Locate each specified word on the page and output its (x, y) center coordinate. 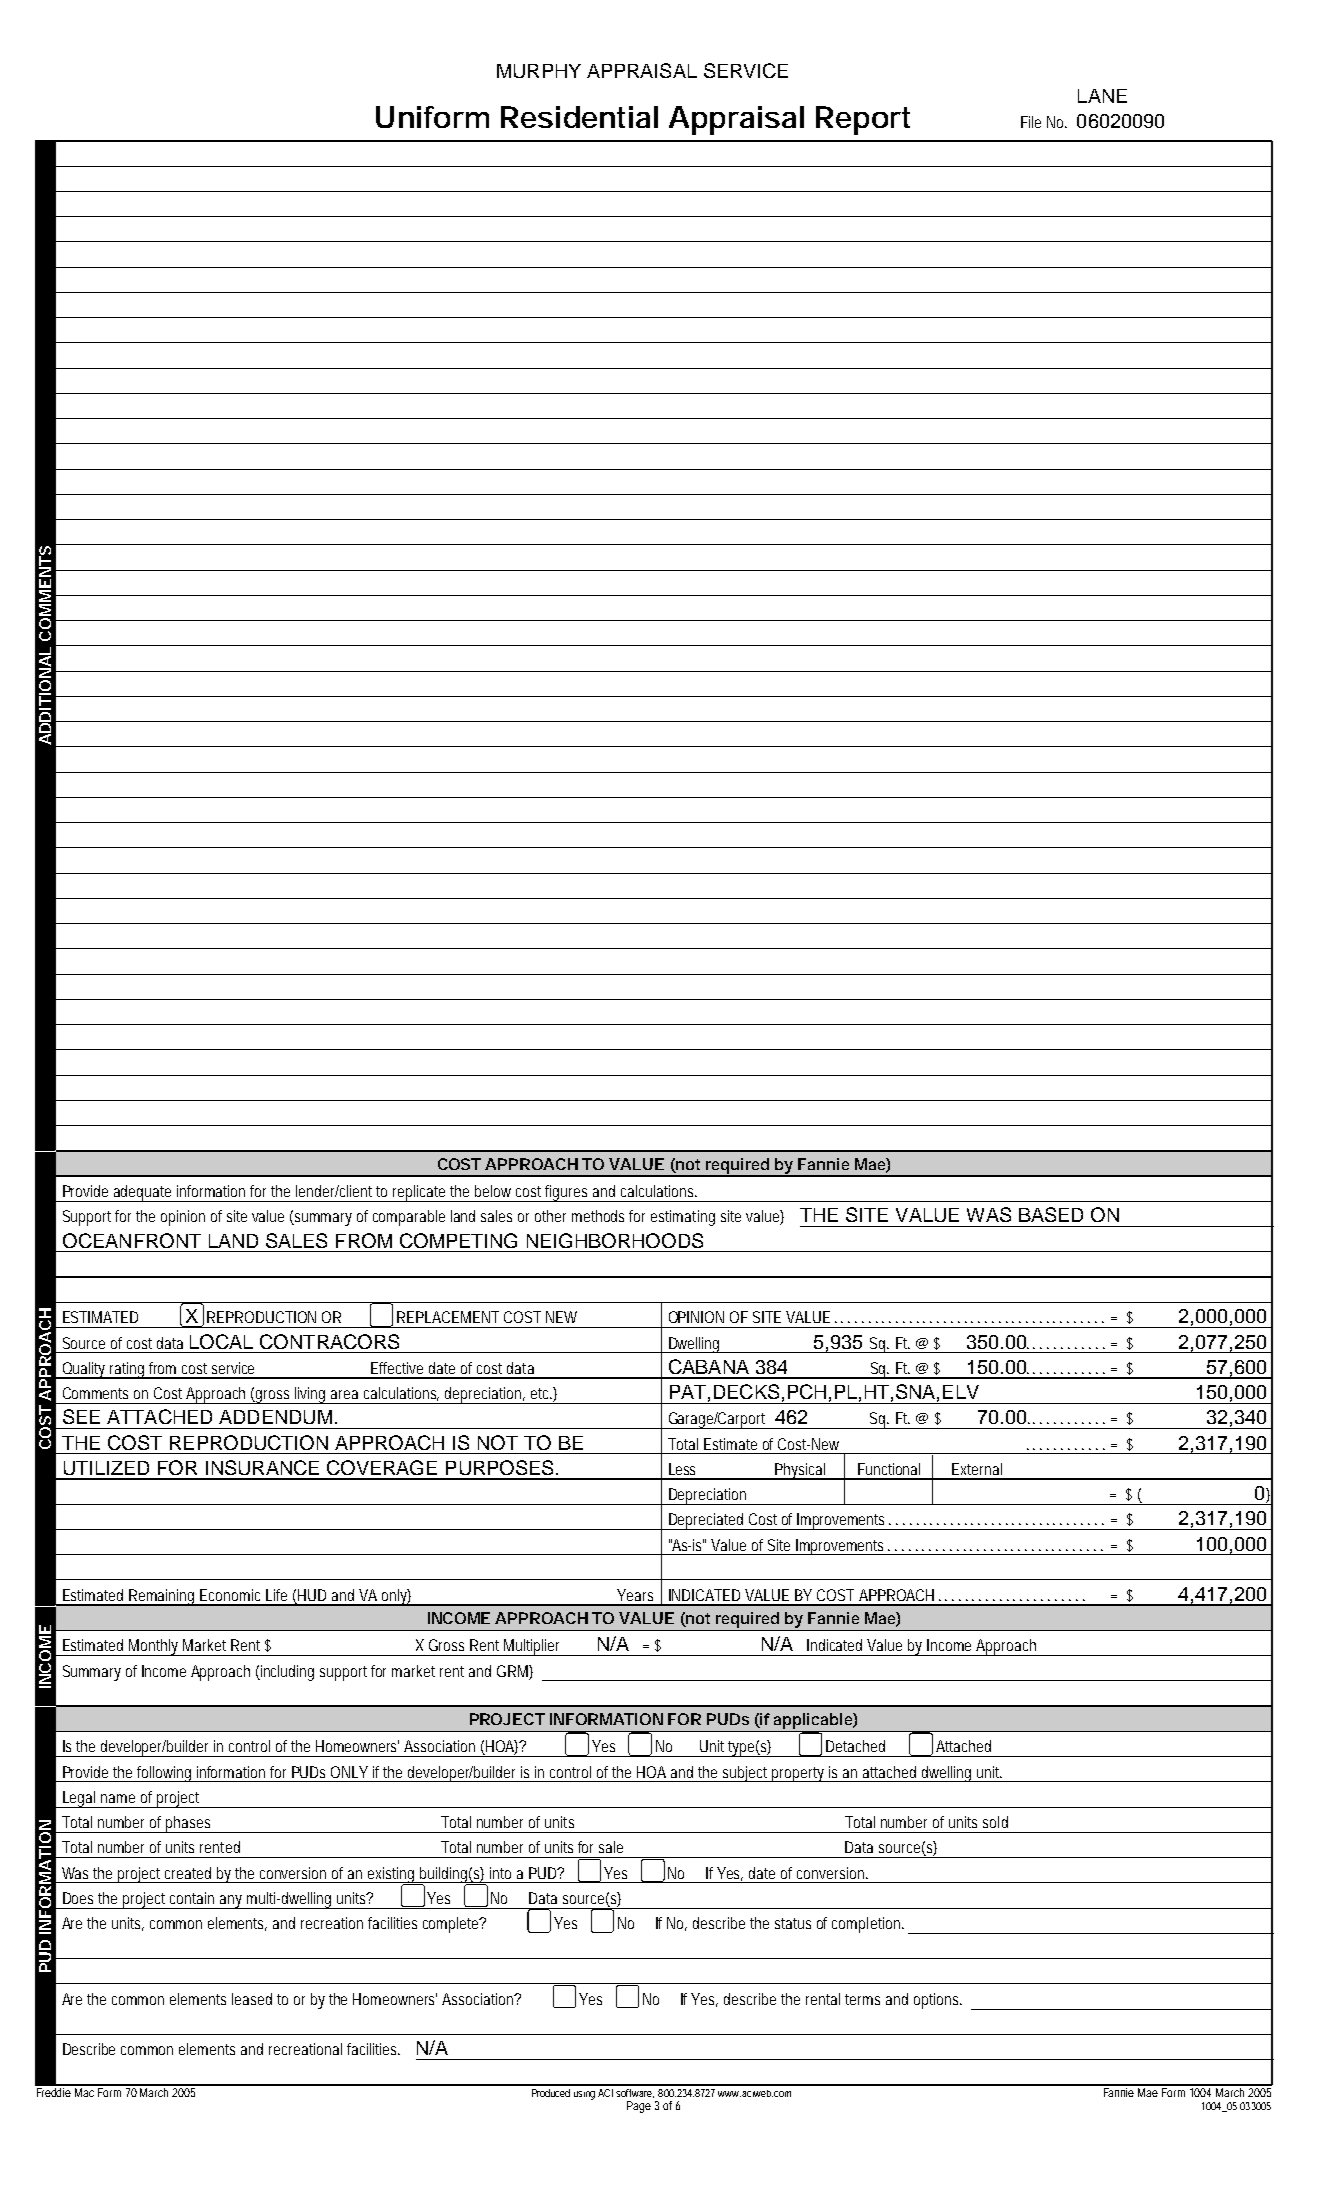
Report (863, 120)
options (936, 2001)
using (584, 2095)
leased (252, 1999)
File (1031, 122)
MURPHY (539, 71)
